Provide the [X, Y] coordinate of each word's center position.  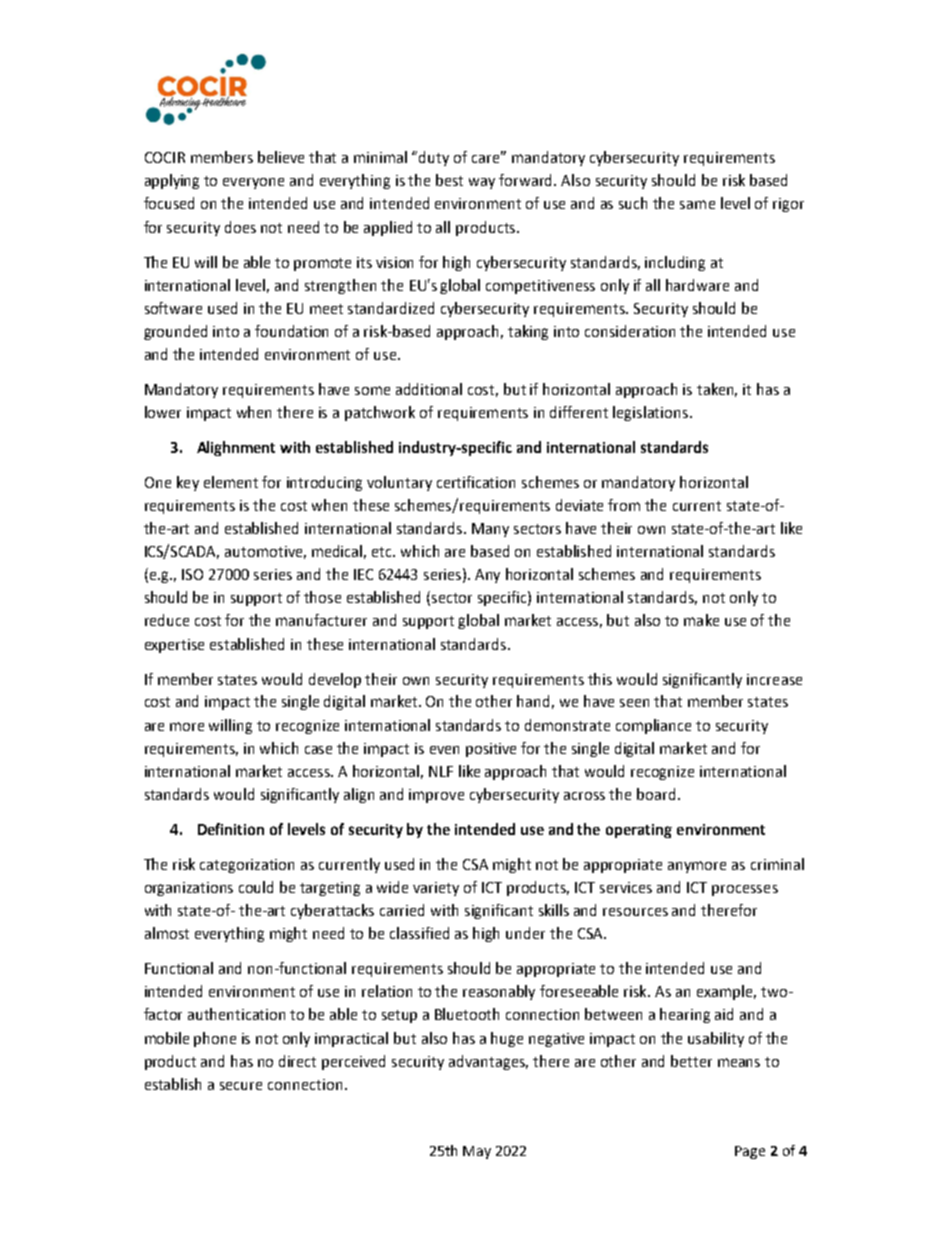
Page [750, 1152]
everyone [253, 183]
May [477, 1152]
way [482, 183]
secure [241, 1086]
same [697, 204]
